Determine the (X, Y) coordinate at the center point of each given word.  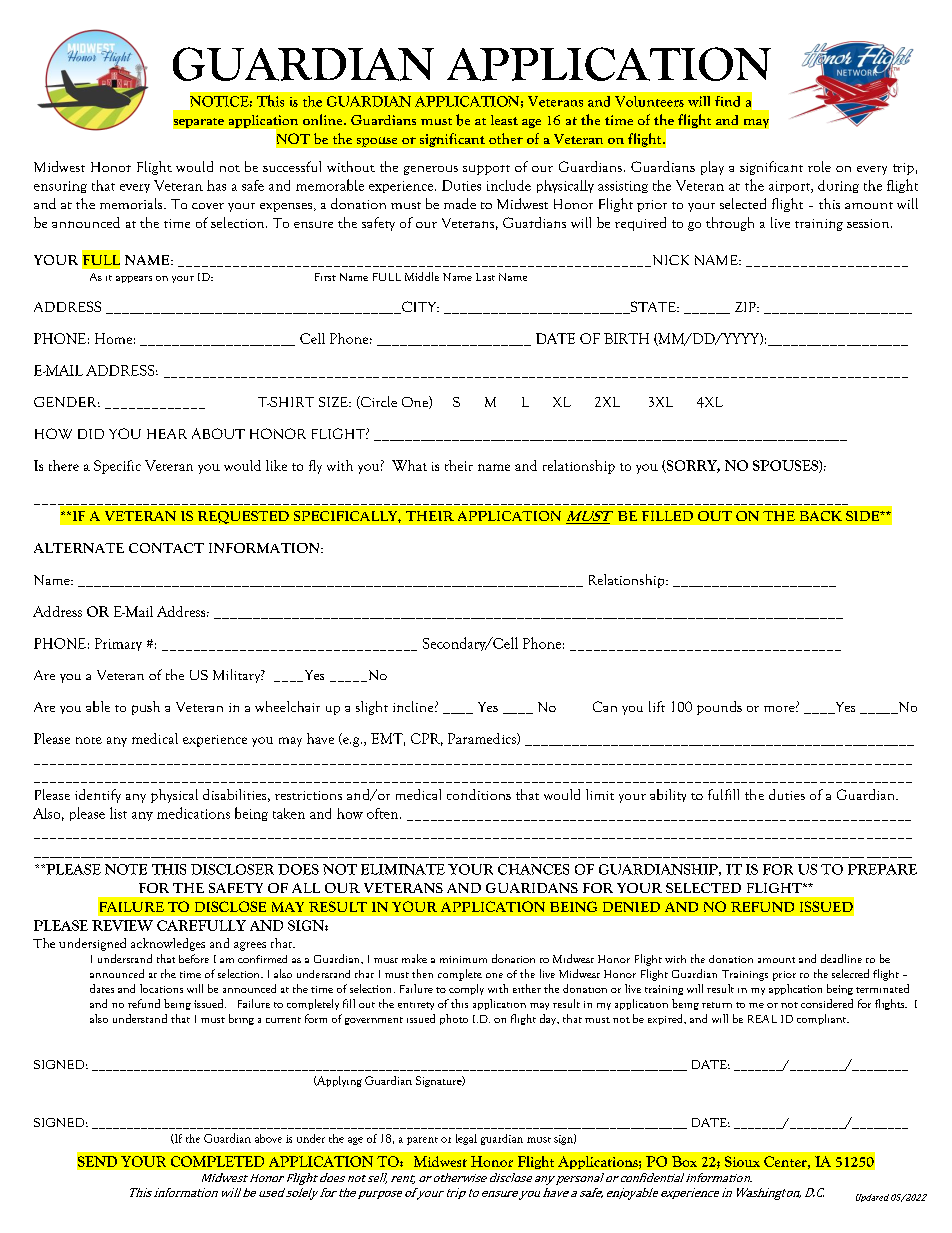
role (819, 166)
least (504, 120)
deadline (841, 958)
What (409, 465)
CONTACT (166, 548)
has (216, 185)
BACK (821, 516)
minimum (463, 959)
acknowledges (168, 944)
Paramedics (483, 739)
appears (134, 279)
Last (485, 277)
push (146, 708)
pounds (719, 708)
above (268, 1138)
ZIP (746, 307)
